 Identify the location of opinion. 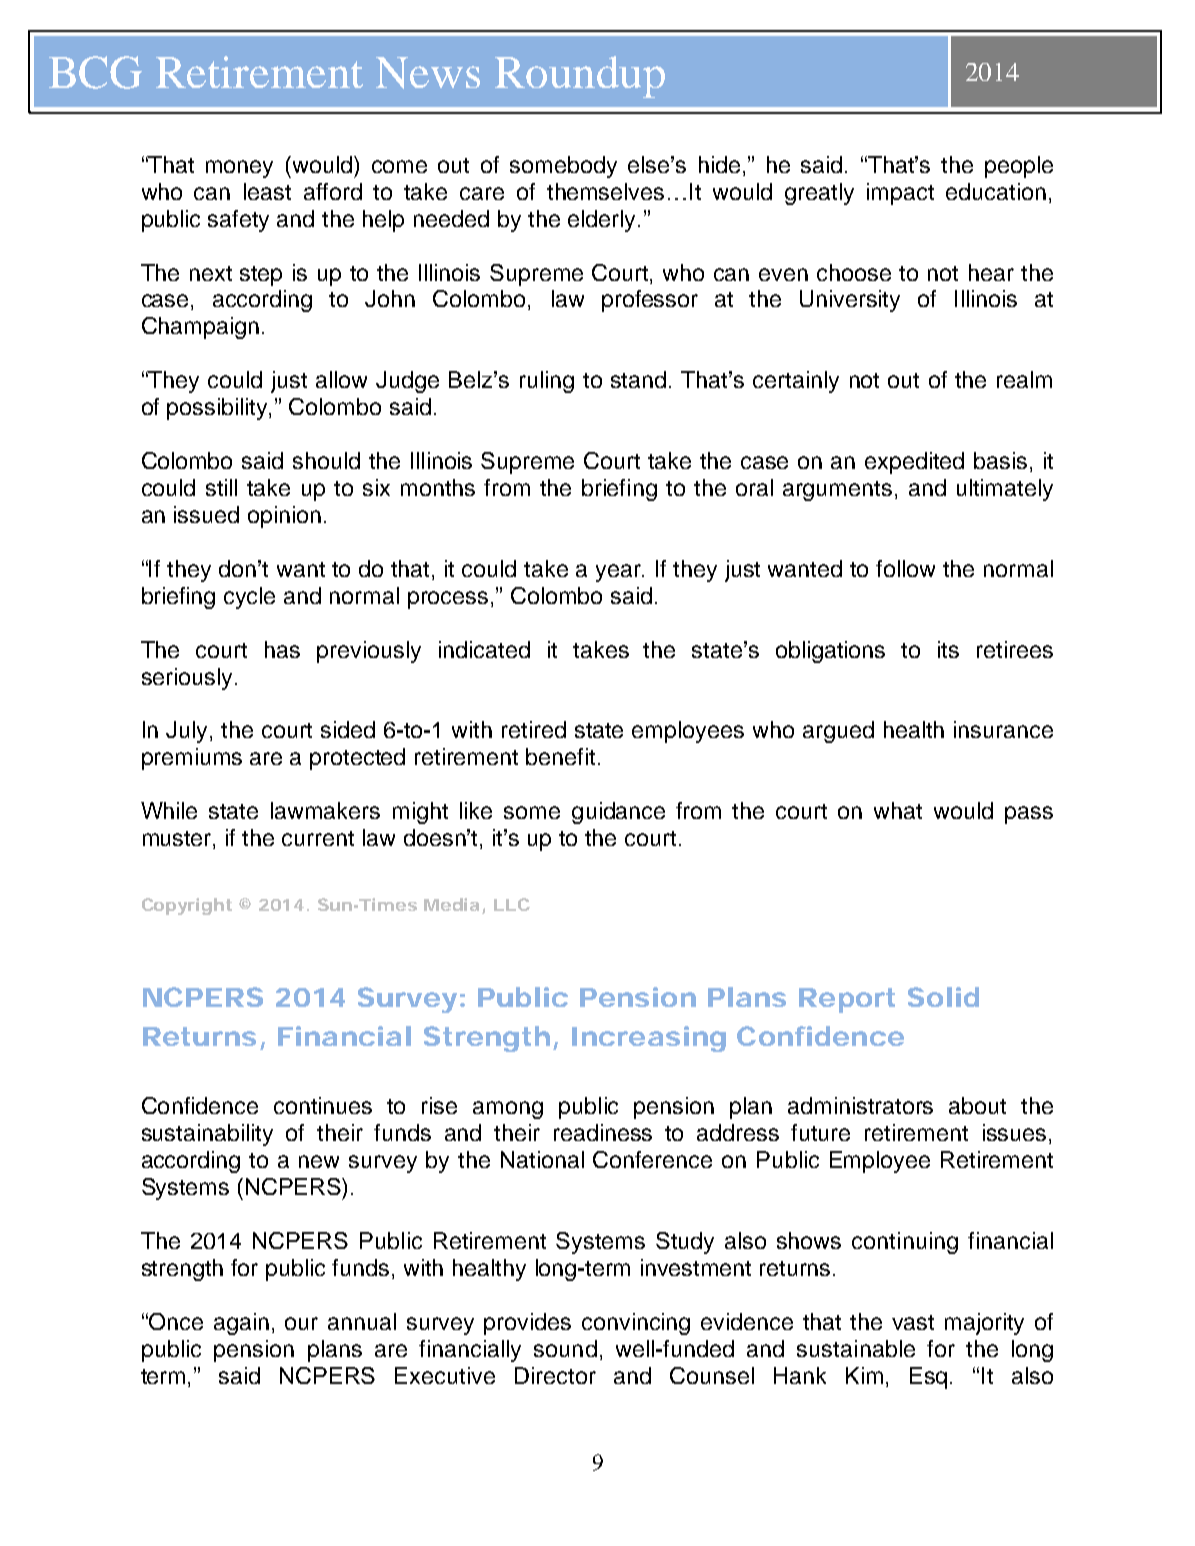
(284, 517).
